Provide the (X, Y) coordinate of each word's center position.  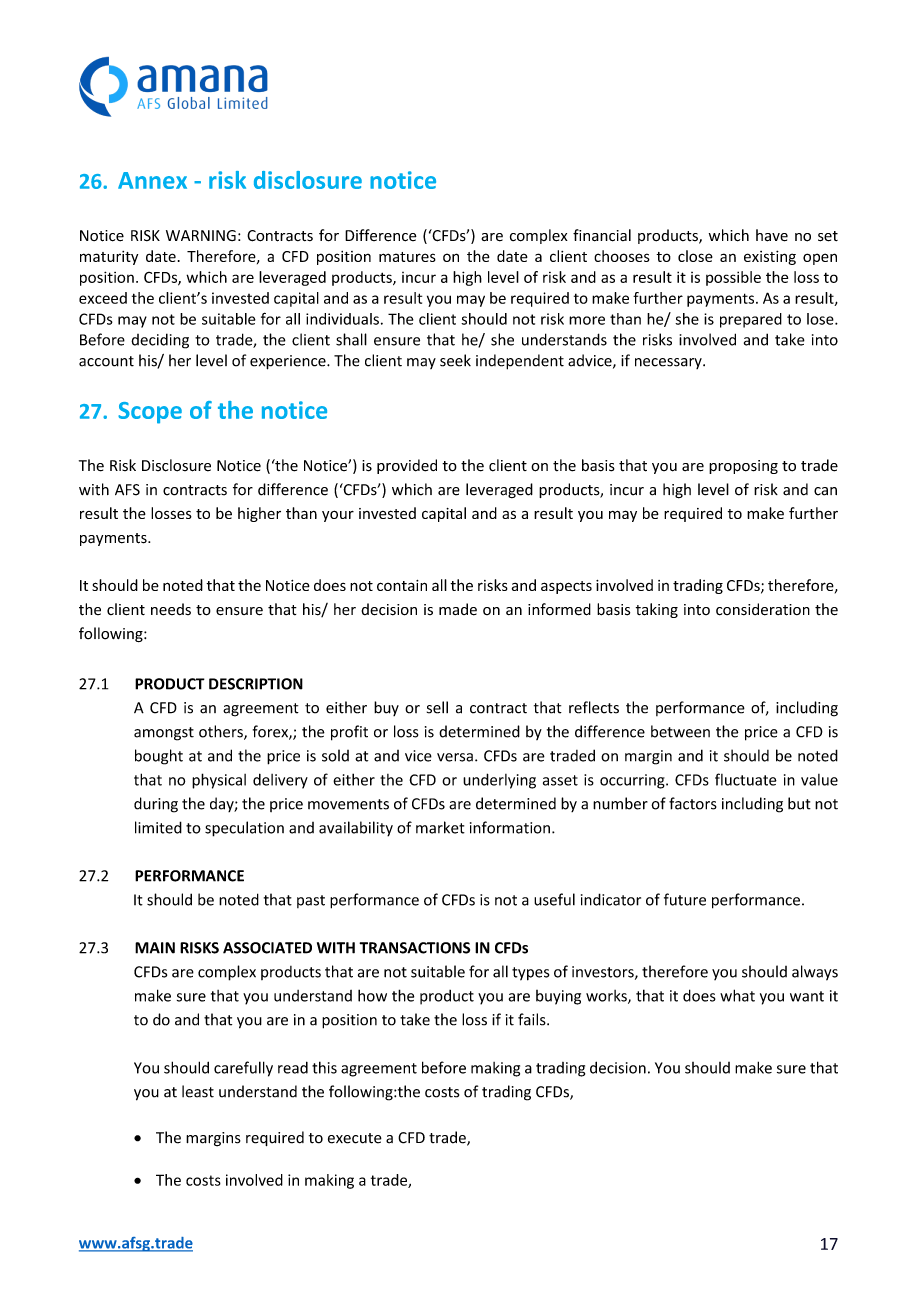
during (156, 805)
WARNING (201, 235)
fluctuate (746, 779)
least (198, 1091)
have (772, 235)
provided (407, 466)
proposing (743, 467)
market (440, 827)
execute (355, 1138)
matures (407, 257)
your (338, 516)
